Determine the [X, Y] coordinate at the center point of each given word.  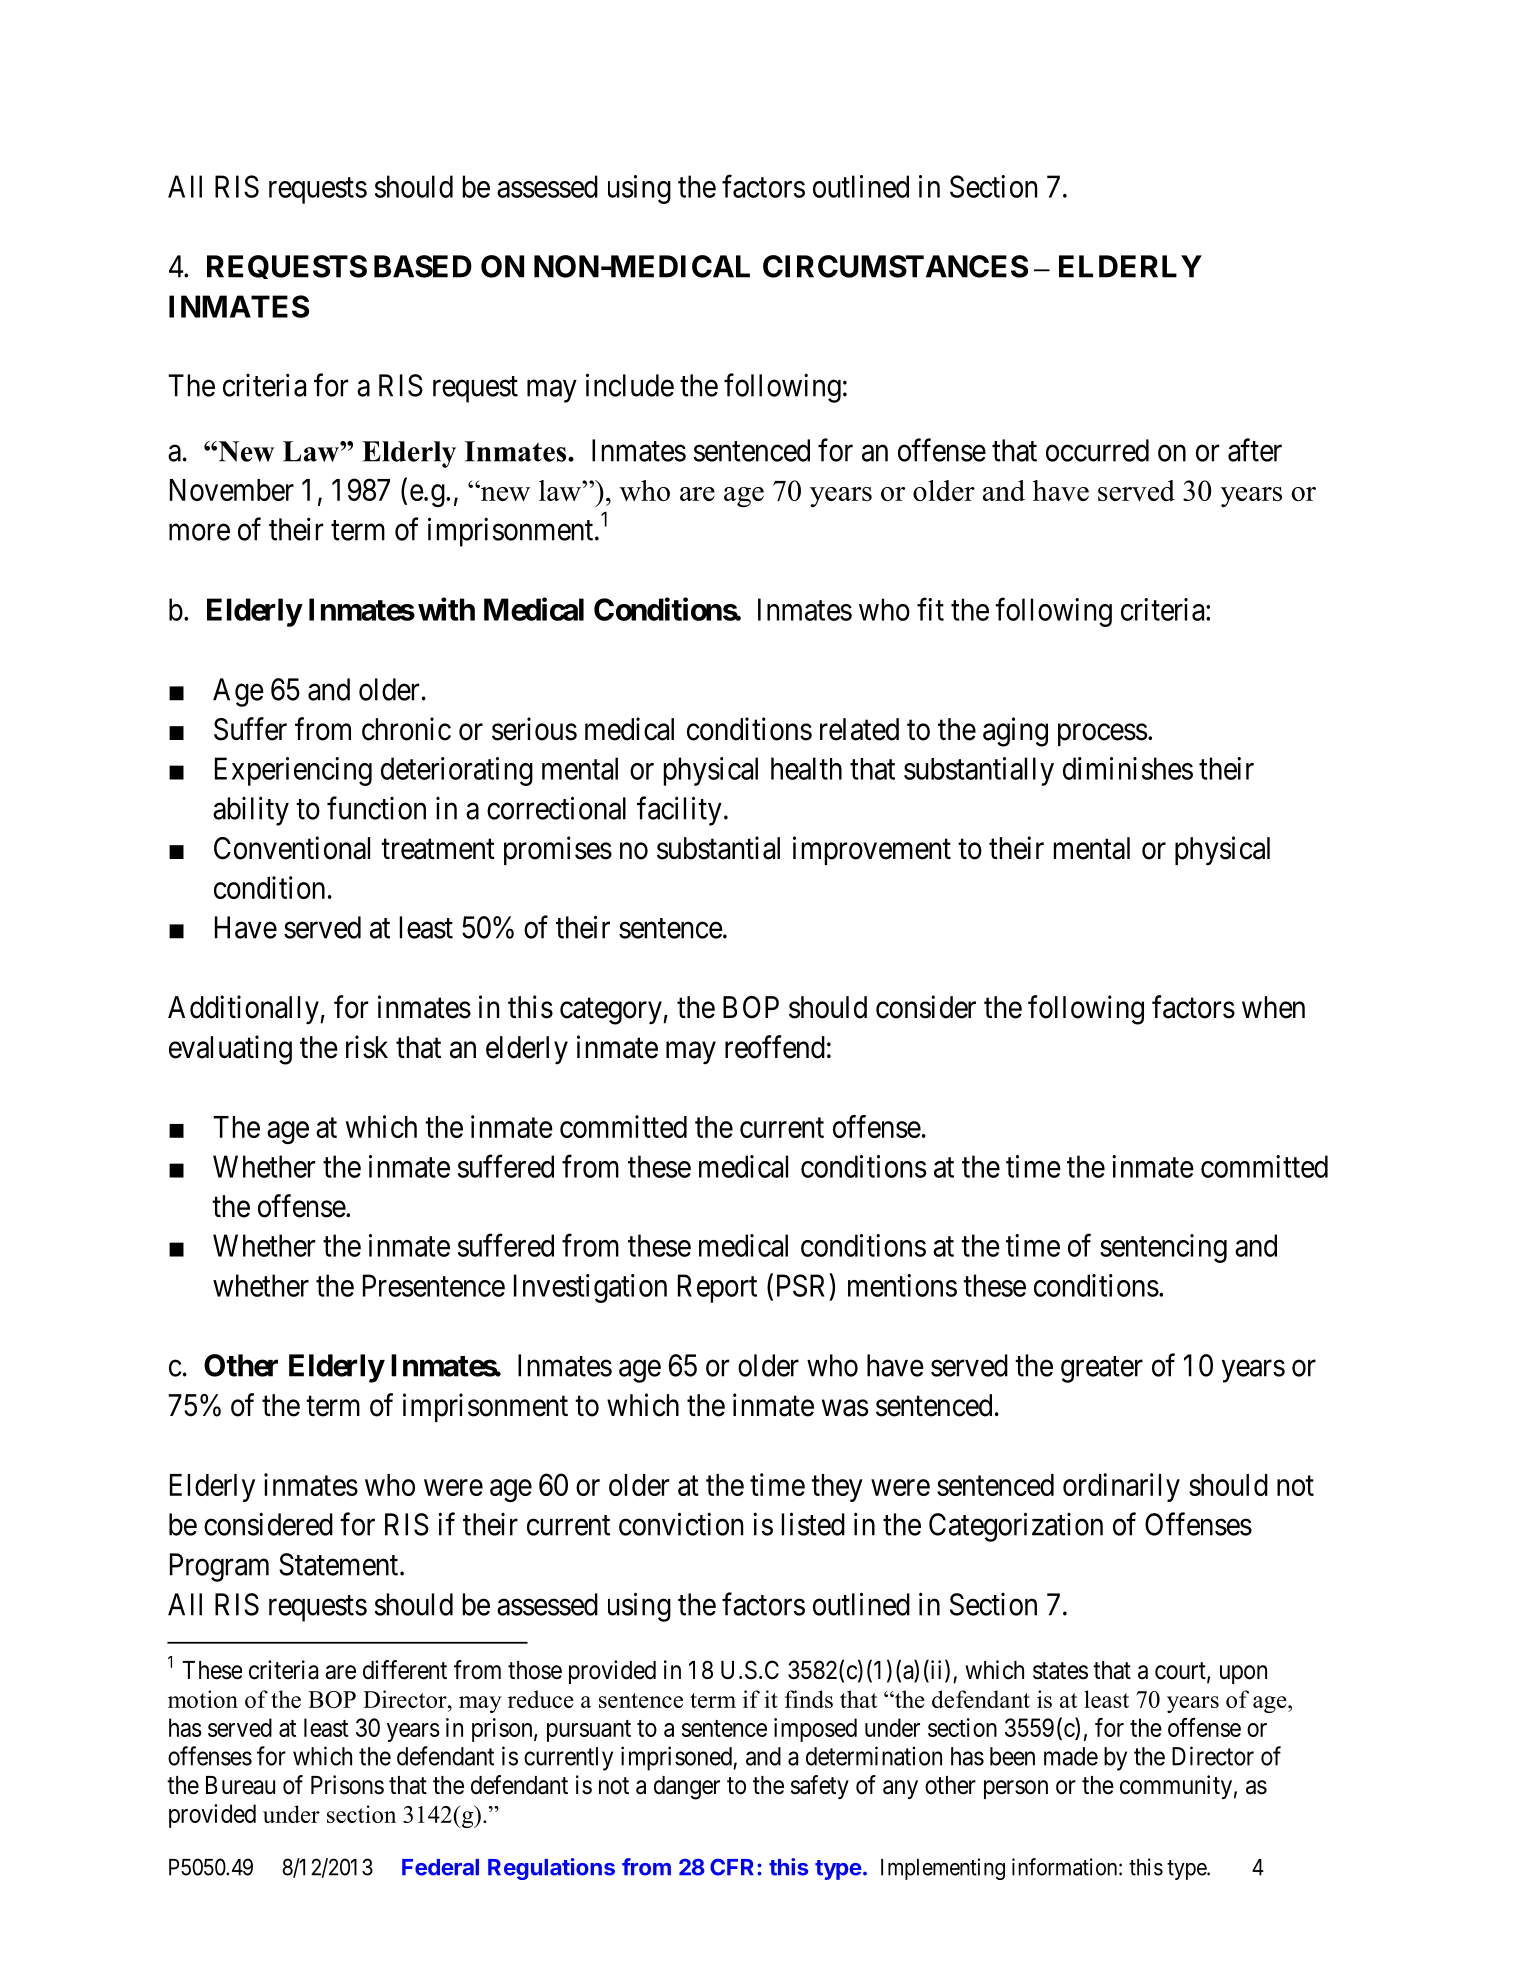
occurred [1097, 450]
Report [717, 1288]
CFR [732, 1867]
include [630, 385]
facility [679, 811]
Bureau [240, 1785]
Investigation [590, 1288]
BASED [423, 266]
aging [1015, 732]
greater [1102, 1369]
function [376, 808]
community [1176, 1787]
